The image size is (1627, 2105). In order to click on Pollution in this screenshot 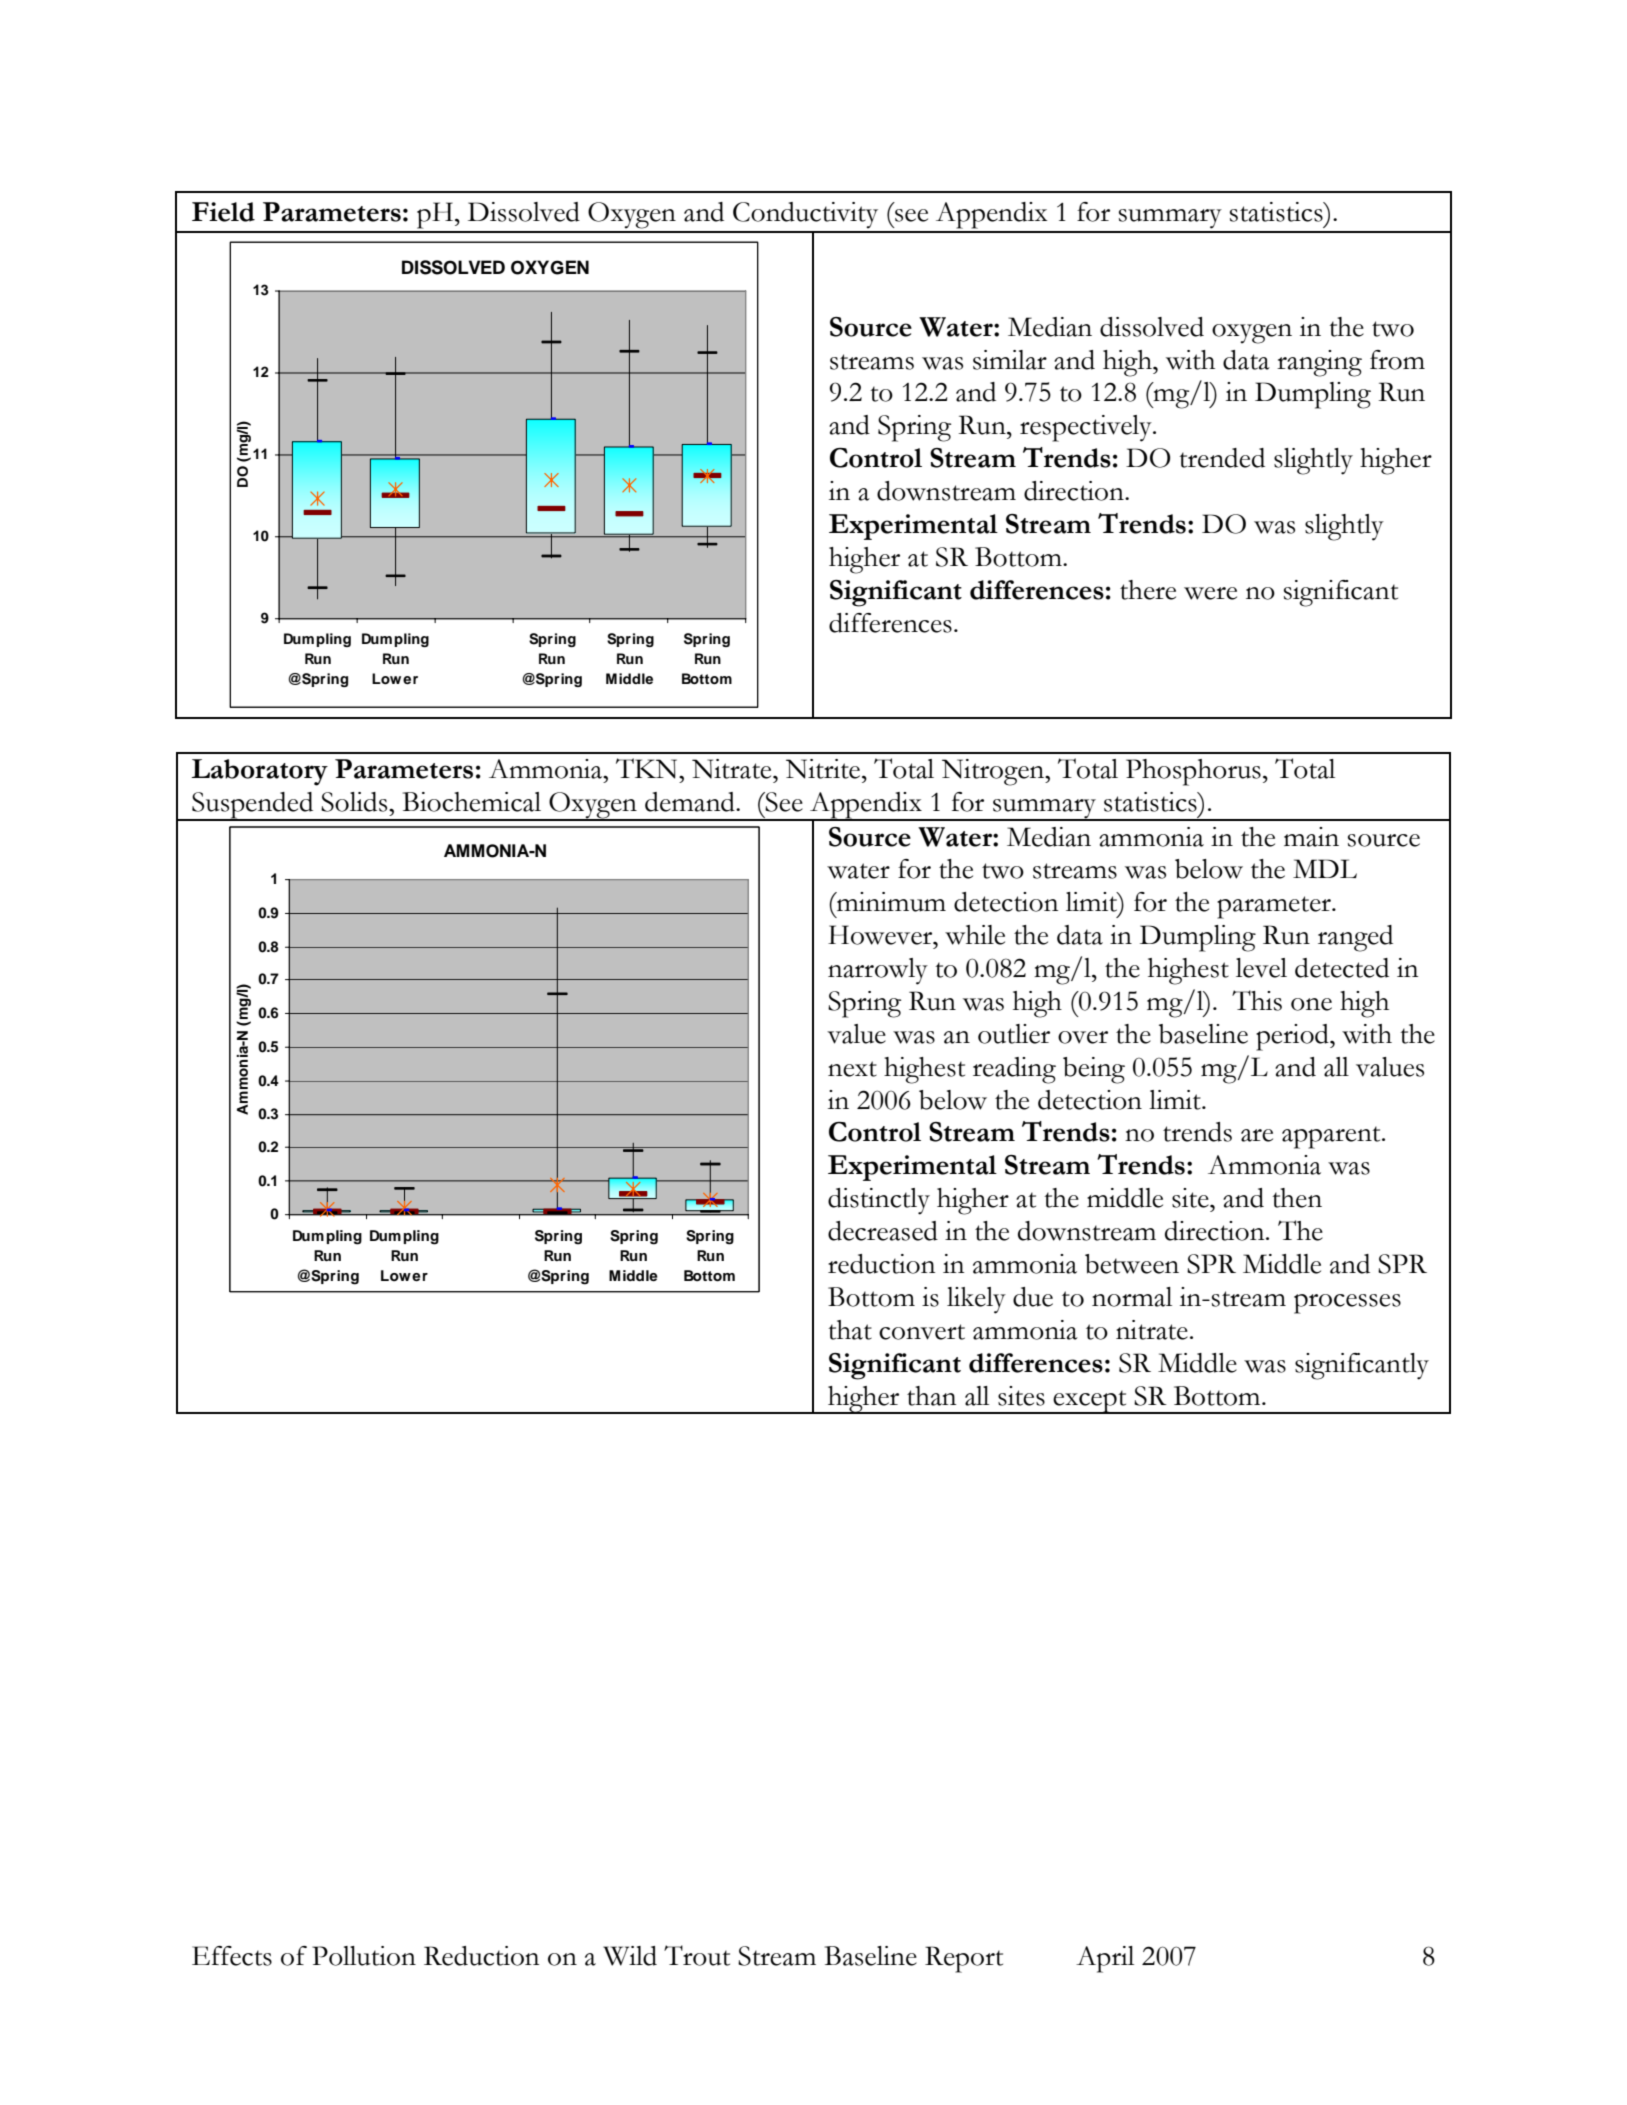, I will do `click(364, 1956)`.
